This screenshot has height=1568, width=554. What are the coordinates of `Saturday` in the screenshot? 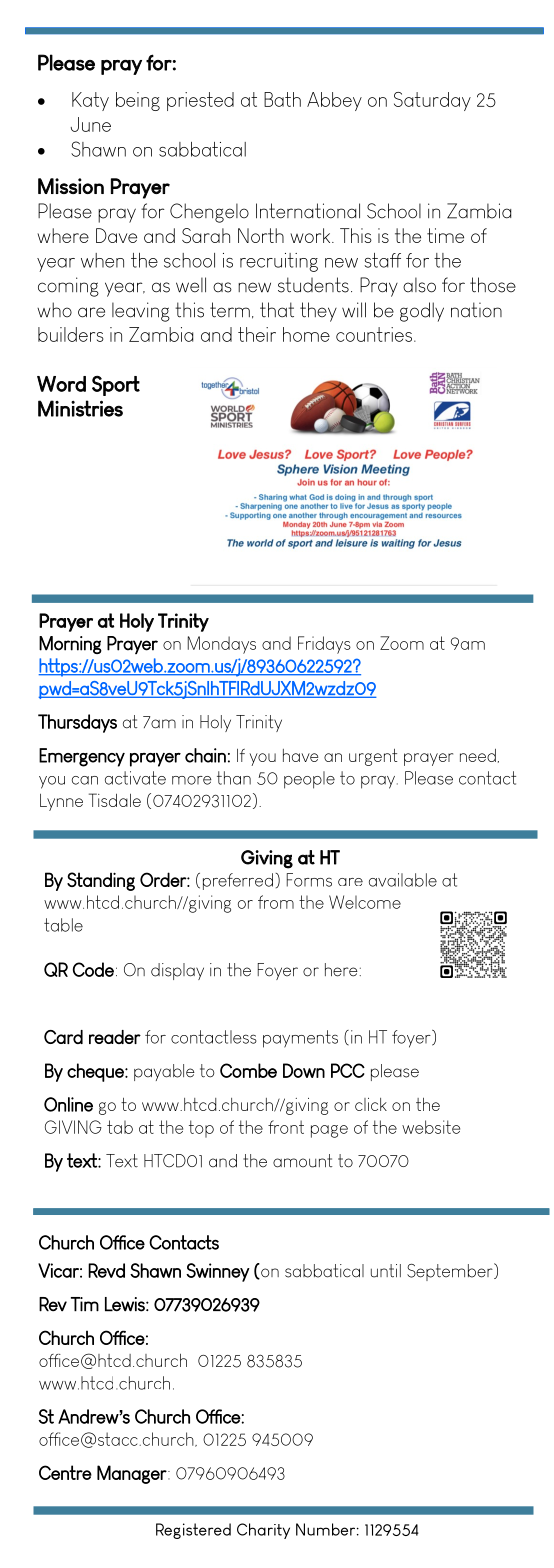 It's located at (432, 101).
